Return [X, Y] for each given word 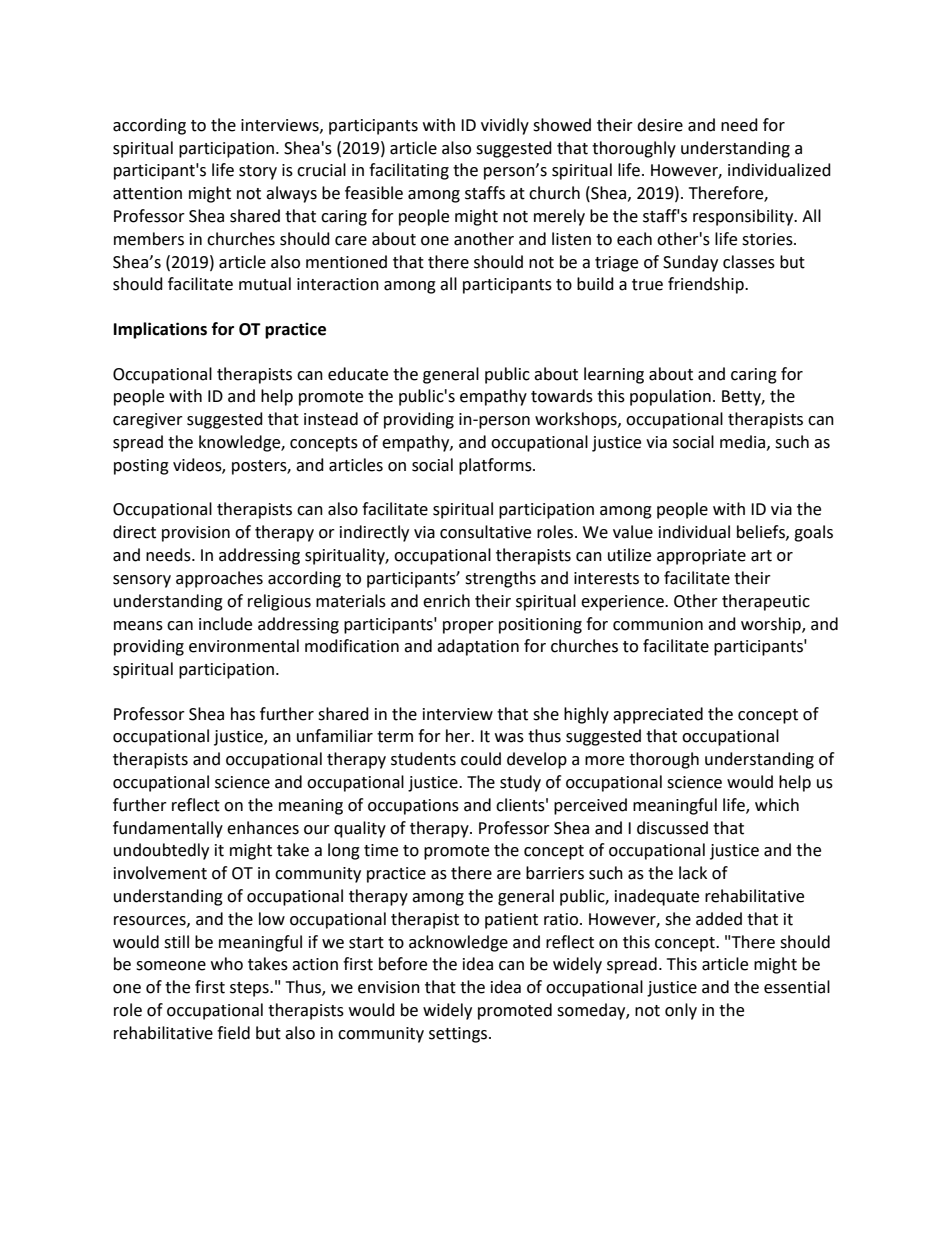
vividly [505, 126]
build [595, 284]
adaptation [478, 647]
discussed [672, 828]
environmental [244, 646]
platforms [496, 466]
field [233, 1033]
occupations [413, 807]
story [258, 172]
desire [660, 125]
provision [196, 534]
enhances [263, 828]
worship [772, 625]
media [742, 442]
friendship [707, 285]
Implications [160, 330]
